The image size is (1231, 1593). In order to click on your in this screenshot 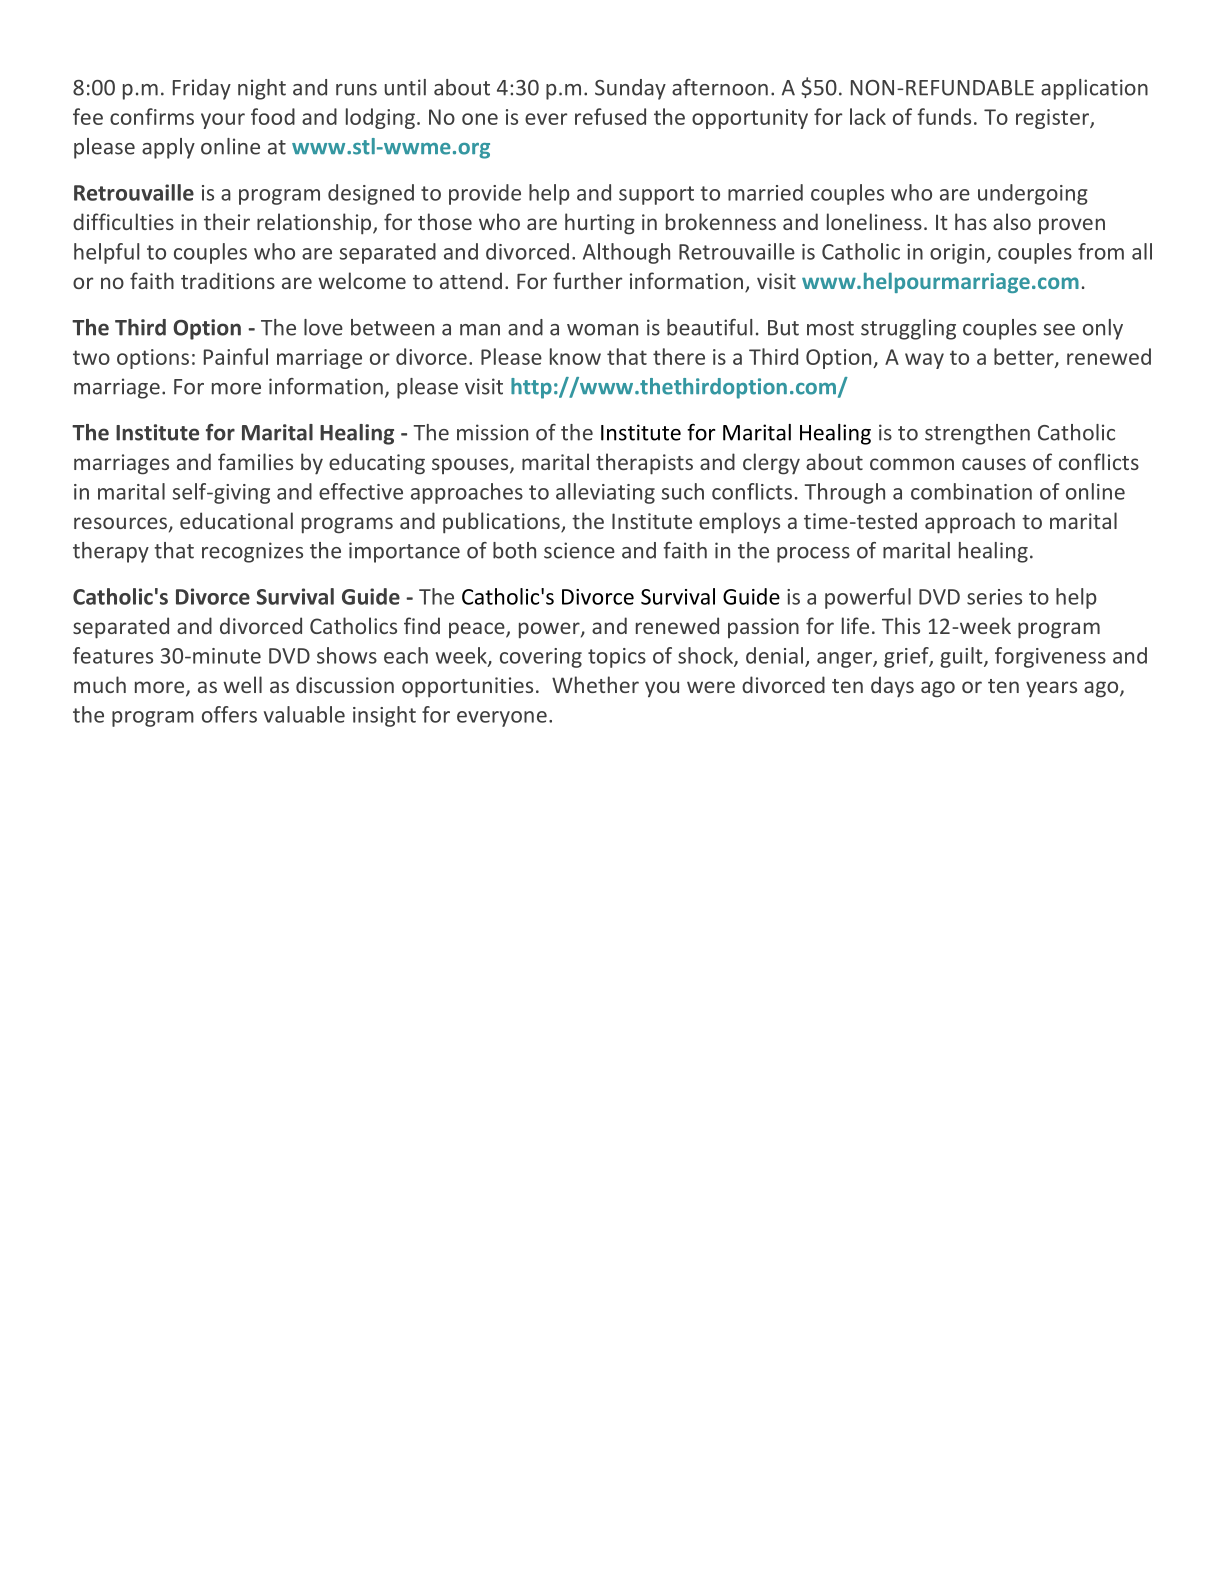, I will do `click(223, 121)`.
